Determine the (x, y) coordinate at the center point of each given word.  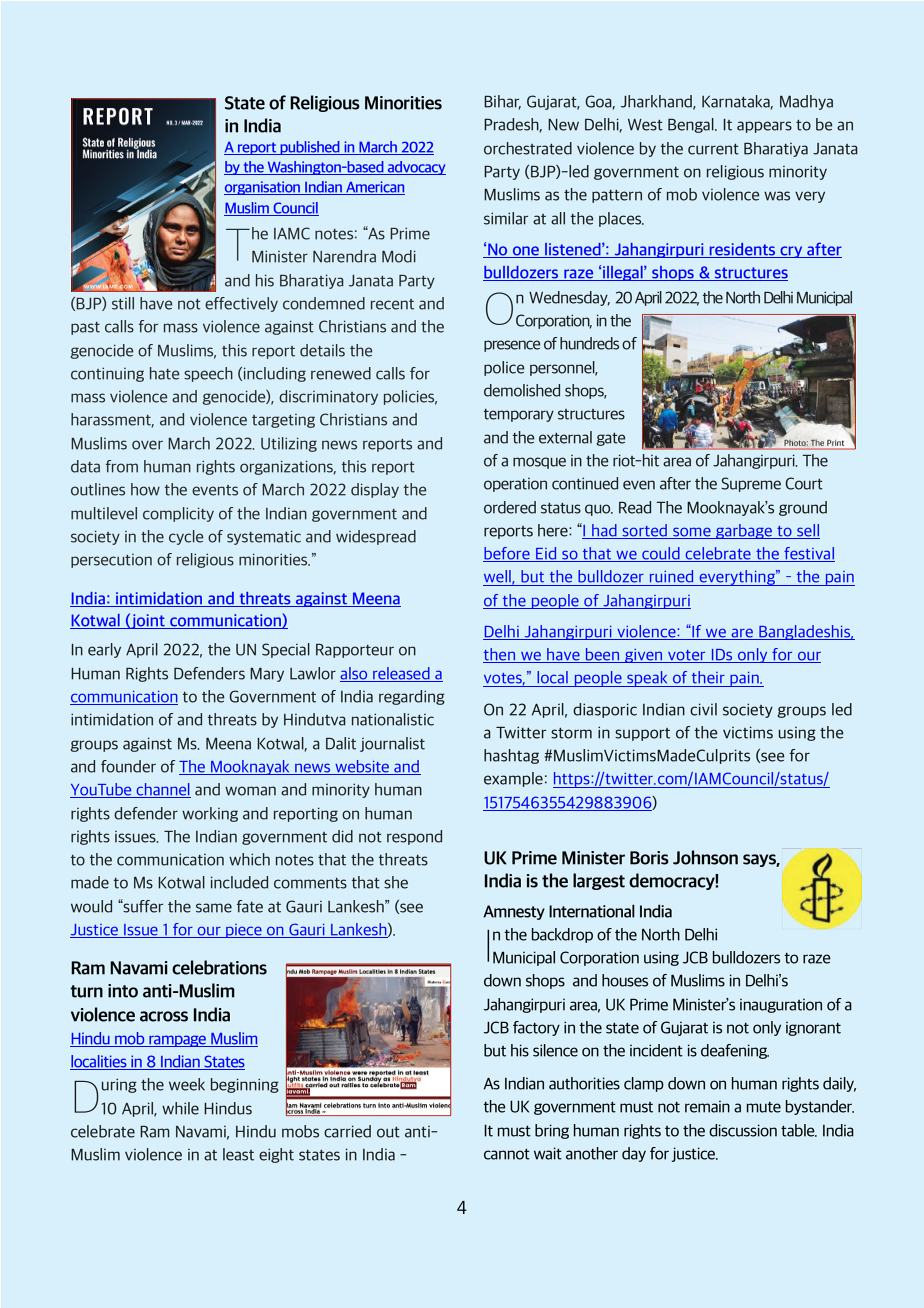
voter (687, 656)
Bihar (502, 102)
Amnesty (514, 912)
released (401, 674)
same (214, 908)
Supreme (751, 484)
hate (164, 373)
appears (764, 127)
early (104, 650)
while (180, 1108)
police (504, 368)
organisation (263, 188)
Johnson (705, 857)
